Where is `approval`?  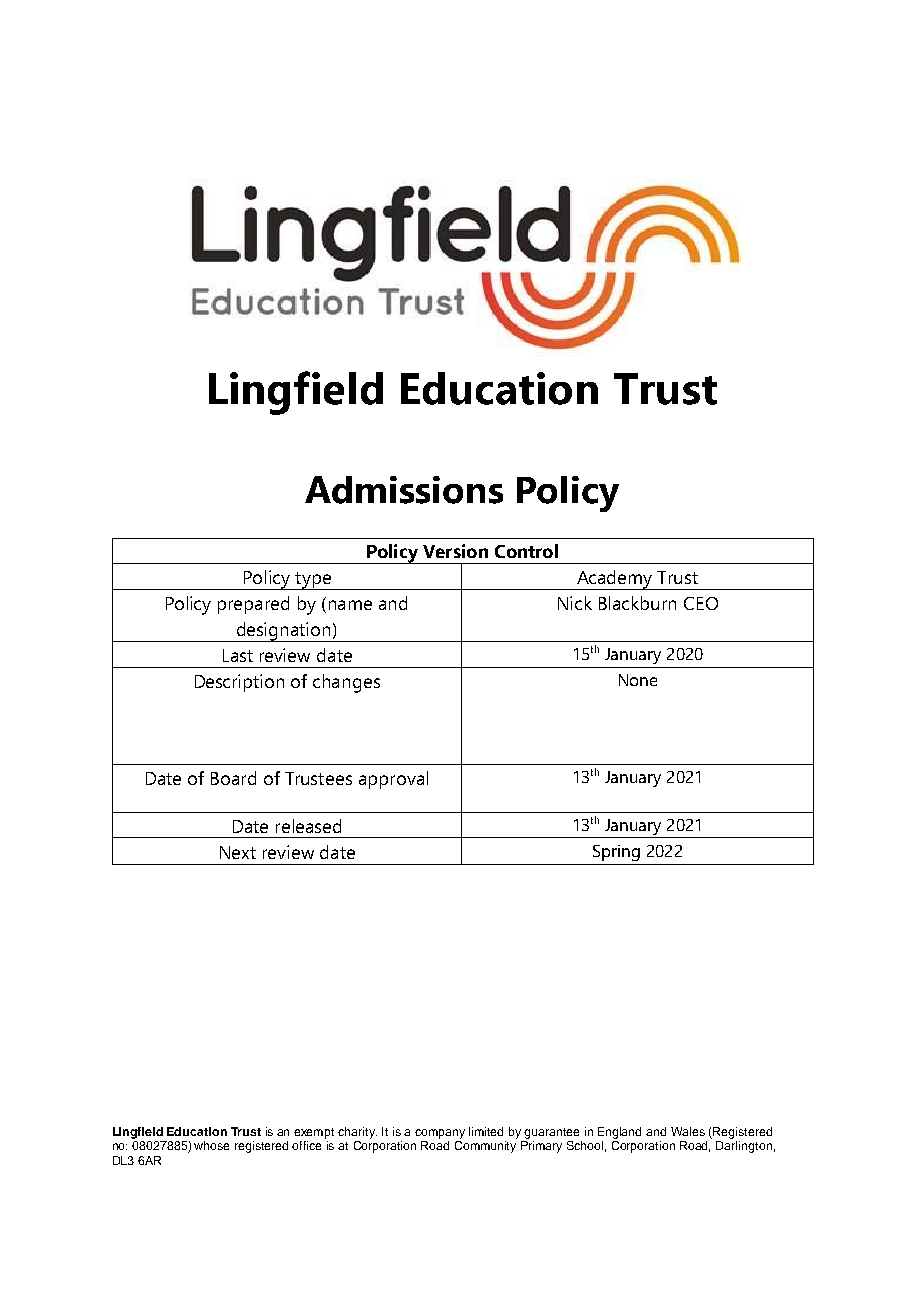
approval is located at coordinates (393, 780).
